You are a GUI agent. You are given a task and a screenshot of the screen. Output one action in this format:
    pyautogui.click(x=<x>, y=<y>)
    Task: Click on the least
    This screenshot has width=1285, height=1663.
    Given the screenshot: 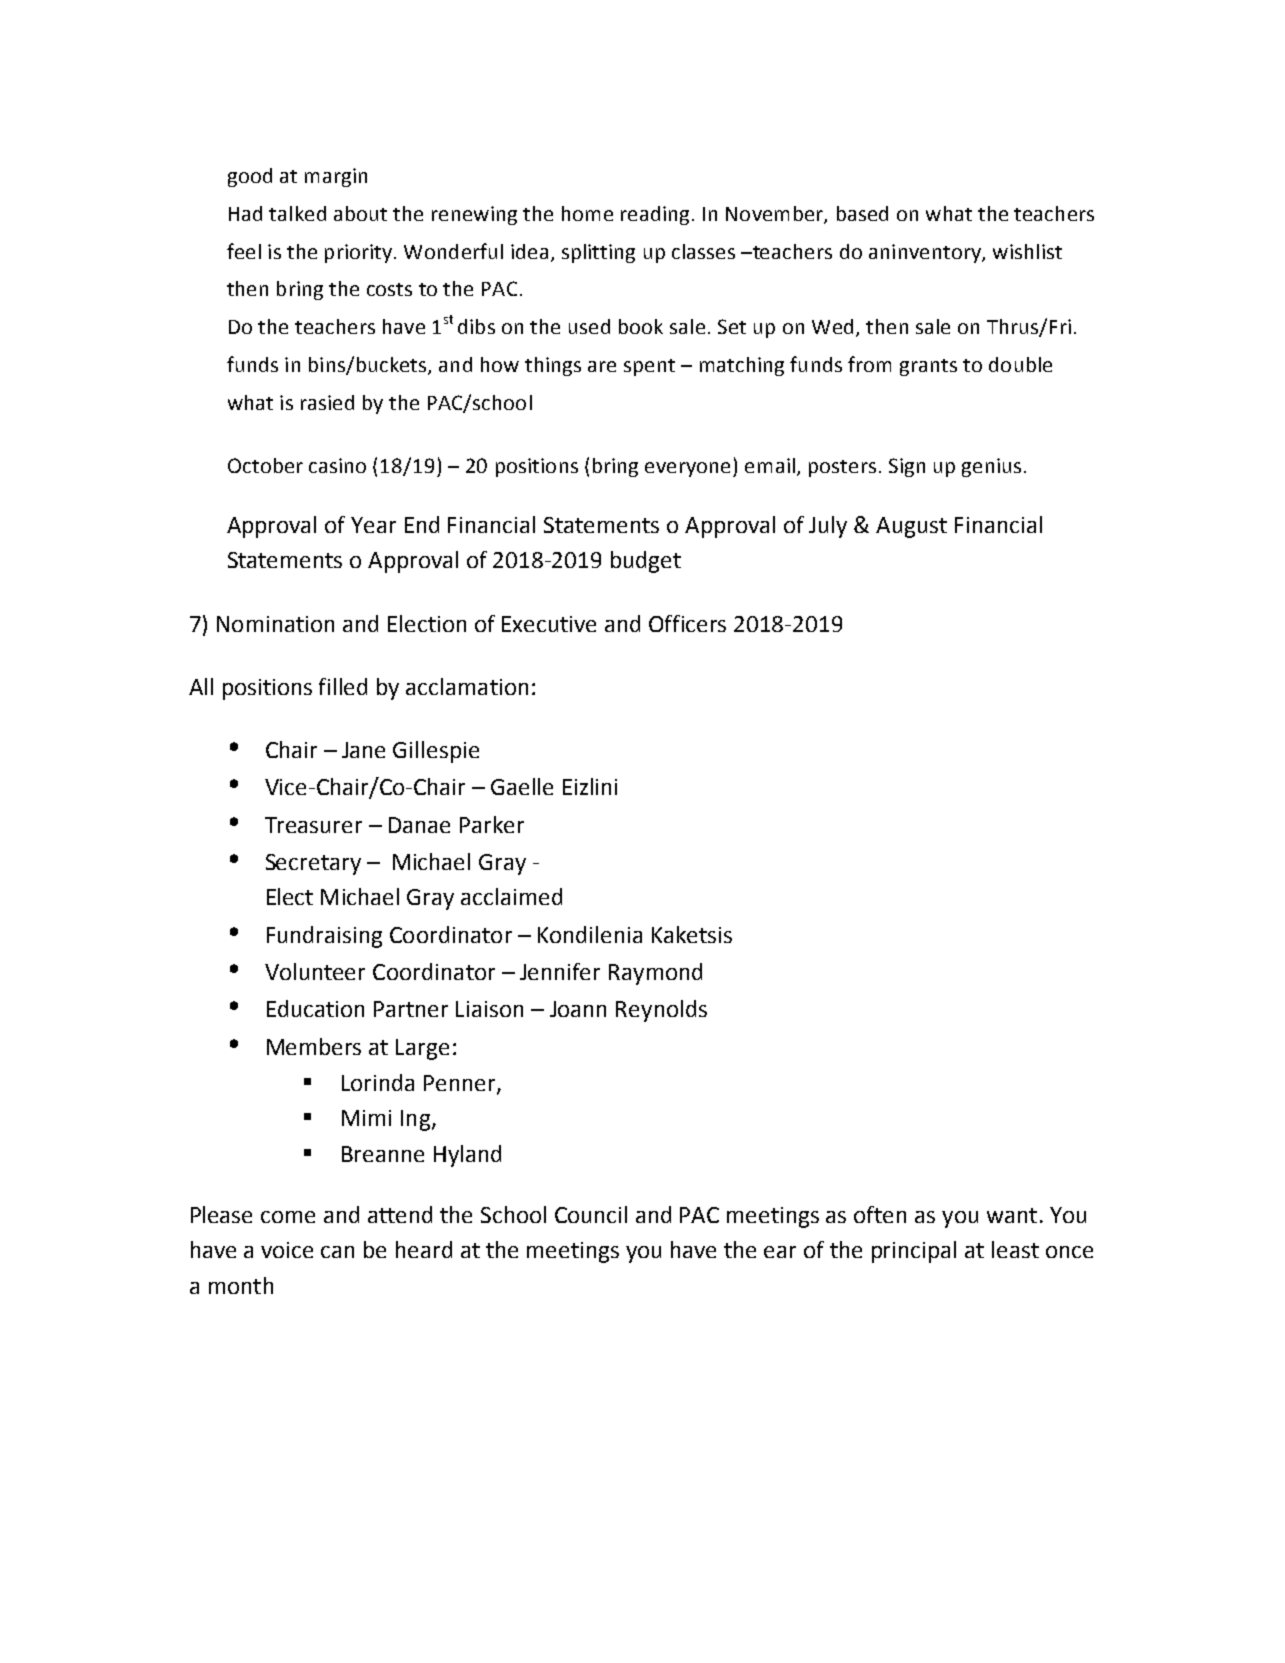 What is the action you would take?
    pyautogui.click(x=1015, y=1249)
